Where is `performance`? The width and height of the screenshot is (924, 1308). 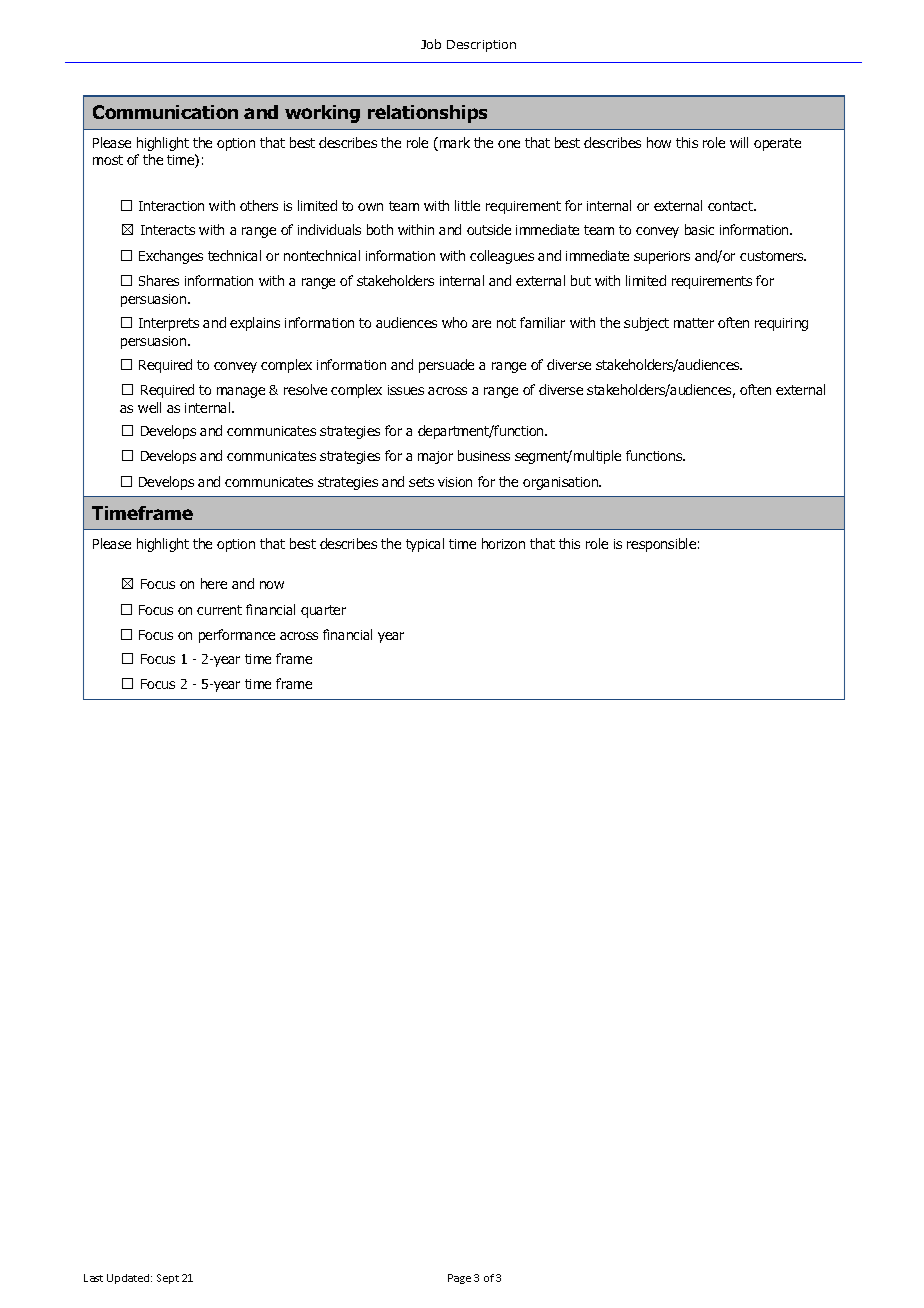
performance is located at coordinates (237, 636).
